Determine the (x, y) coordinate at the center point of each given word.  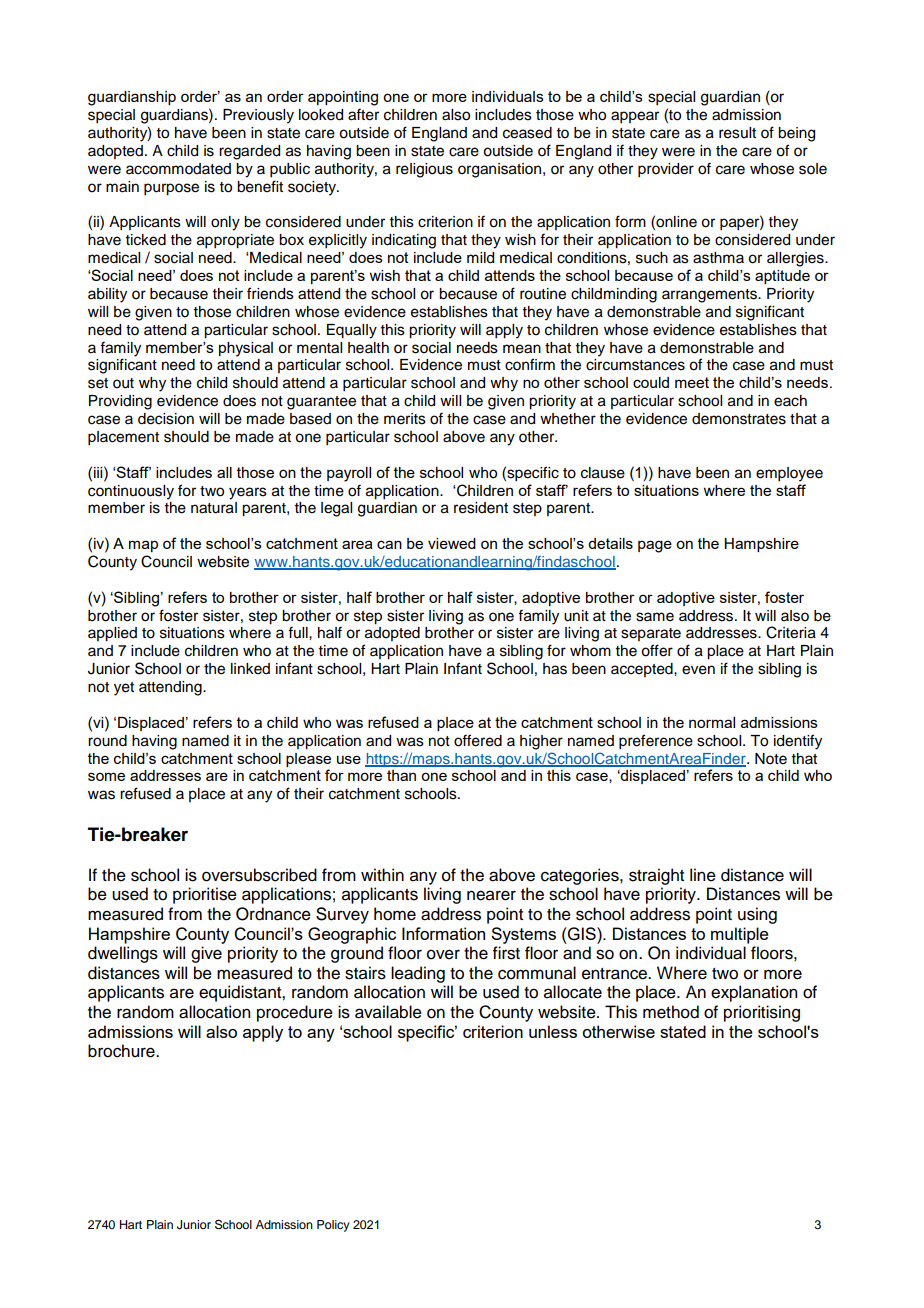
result (737, 133)
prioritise (205, 895)
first (506, 953)
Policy (333, 1226)
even (698, 670)
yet (124, 689)
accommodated (178, 169)
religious (424, 170)
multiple (740, 935)
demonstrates (739, 419)
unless (553, 1031)
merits (405, 419)
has (555, 669)
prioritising (762, 1013)
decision (166, 419)
